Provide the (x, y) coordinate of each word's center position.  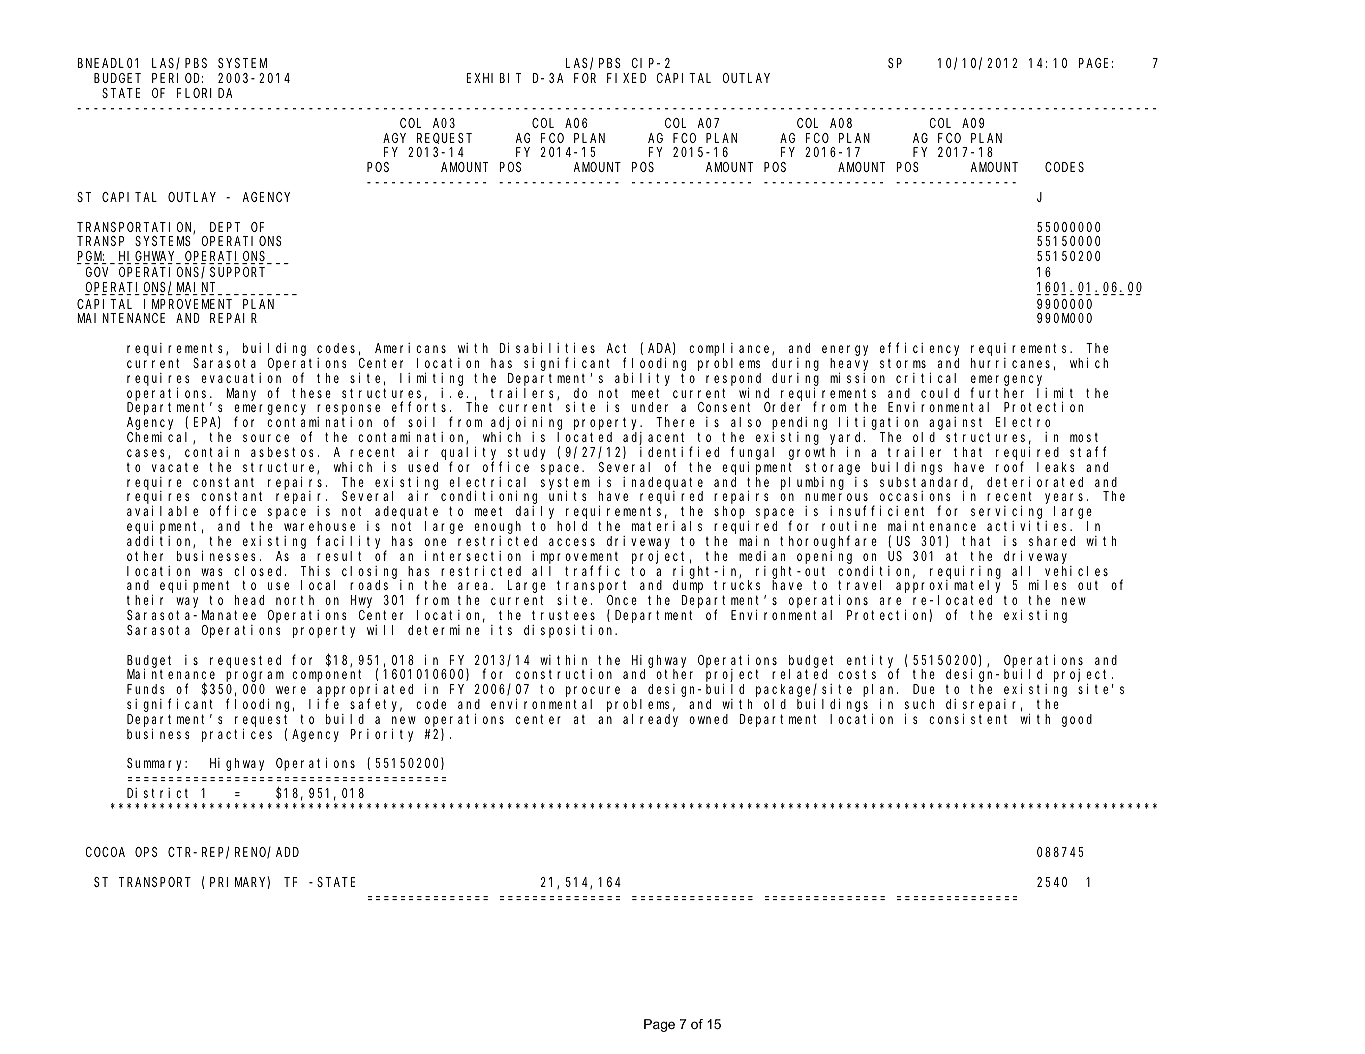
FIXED (626, 78)
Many (241, 394)
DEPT (225, 227)
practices (237, 735)
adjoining (526, 423)
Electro (1023, 422)
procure (593, 691)
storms (903, 363)
